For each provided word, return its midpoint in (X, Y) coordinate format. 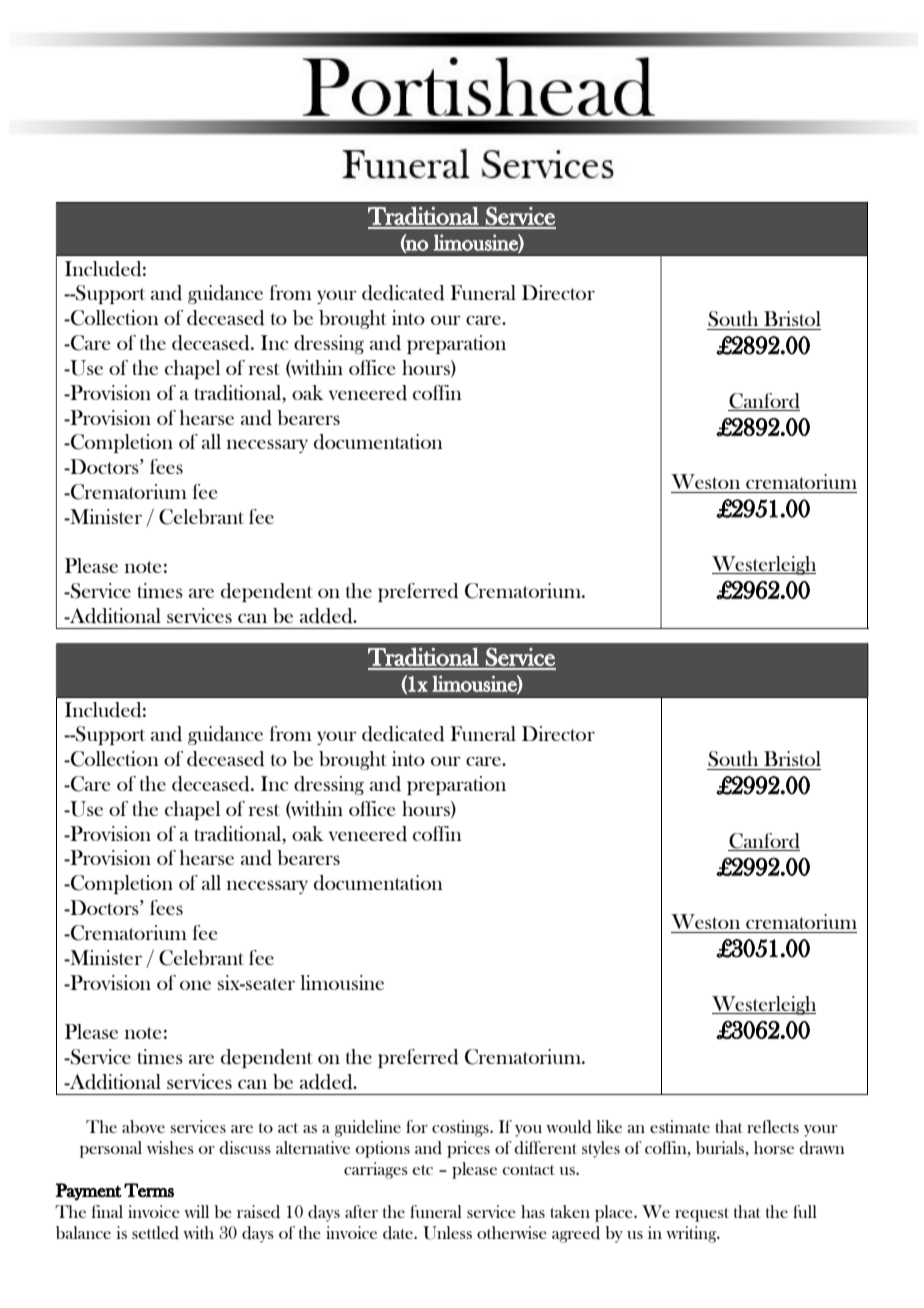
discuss (245, 1148)
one (195, 985)
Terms (149, 1190)
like (609, 1126)
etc (422, 1170)
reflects (773, 1126)
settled (155, 1233)
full (805, 1211)
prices (468, 1149)
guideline (368, 1128)
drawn (822, 1148)
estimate (680, 1126)
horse (774, 1147)
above (143, 1126)
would (569, 1127)
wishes (170, 1147)
